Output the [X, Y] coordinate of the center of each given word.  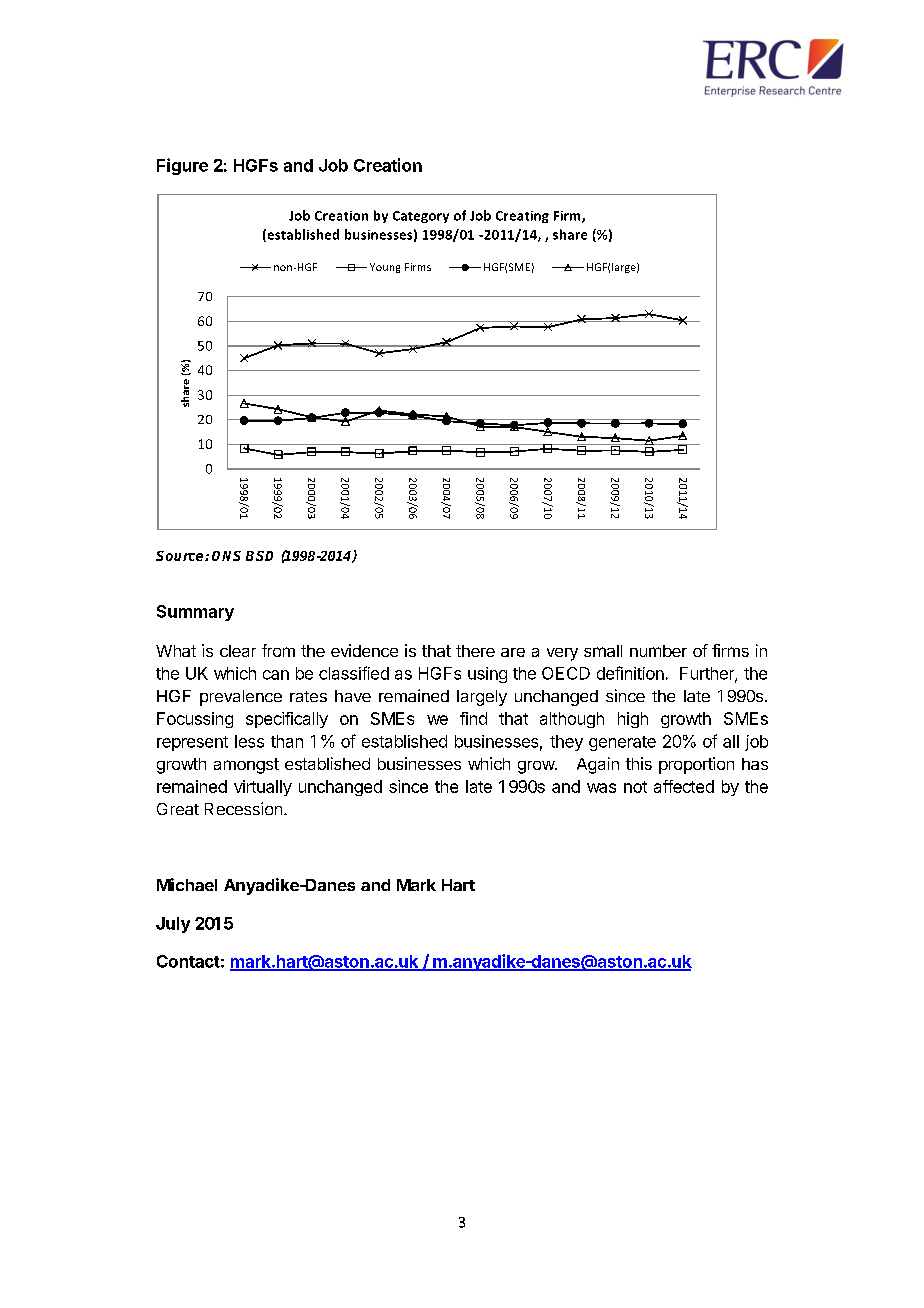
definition [630, 673]
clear [238, 651]
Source [181, 556]
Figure [182, 166]
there [475, 651]
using [487, 675]
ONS [226, 556]
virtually [263, 788]
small [603, 651]
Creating [522, 217]
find [473, 718]
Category [421, 217]
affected [684, 786]
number [658, 651]
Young [385, 268]
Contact [188, 961]
